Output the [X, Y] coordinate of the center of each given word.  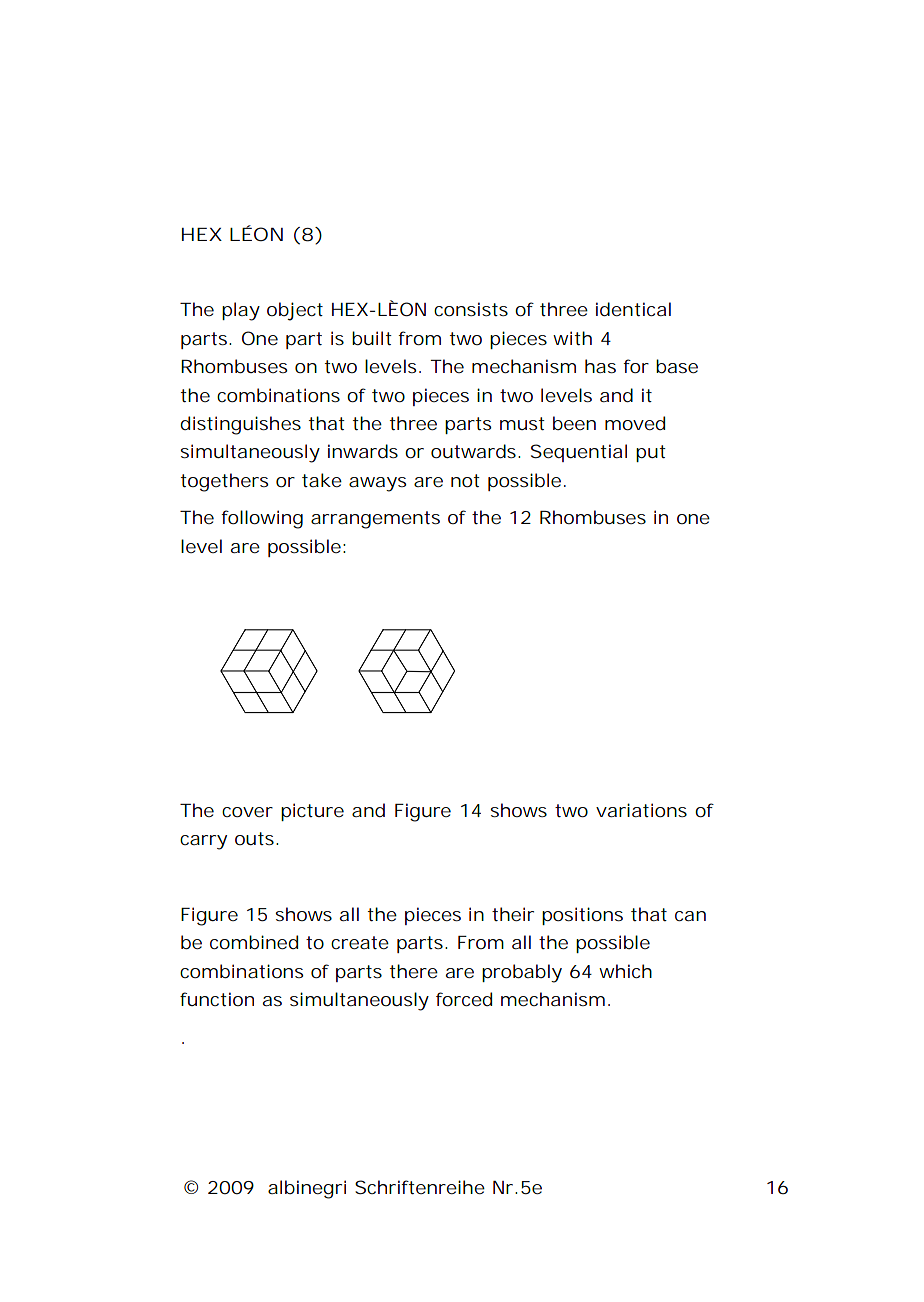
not [465, 480]
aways [378, 484]
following [262, 519]
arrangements [375, 520]
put [651, 453]
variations [641, 810]
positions [582, 916]
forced [464, 999]
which [625, 971]
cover [247, 812]
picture [312, 812]
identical [633, 309]
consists [471, 309]
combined [254, 942]
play [241, 311]
